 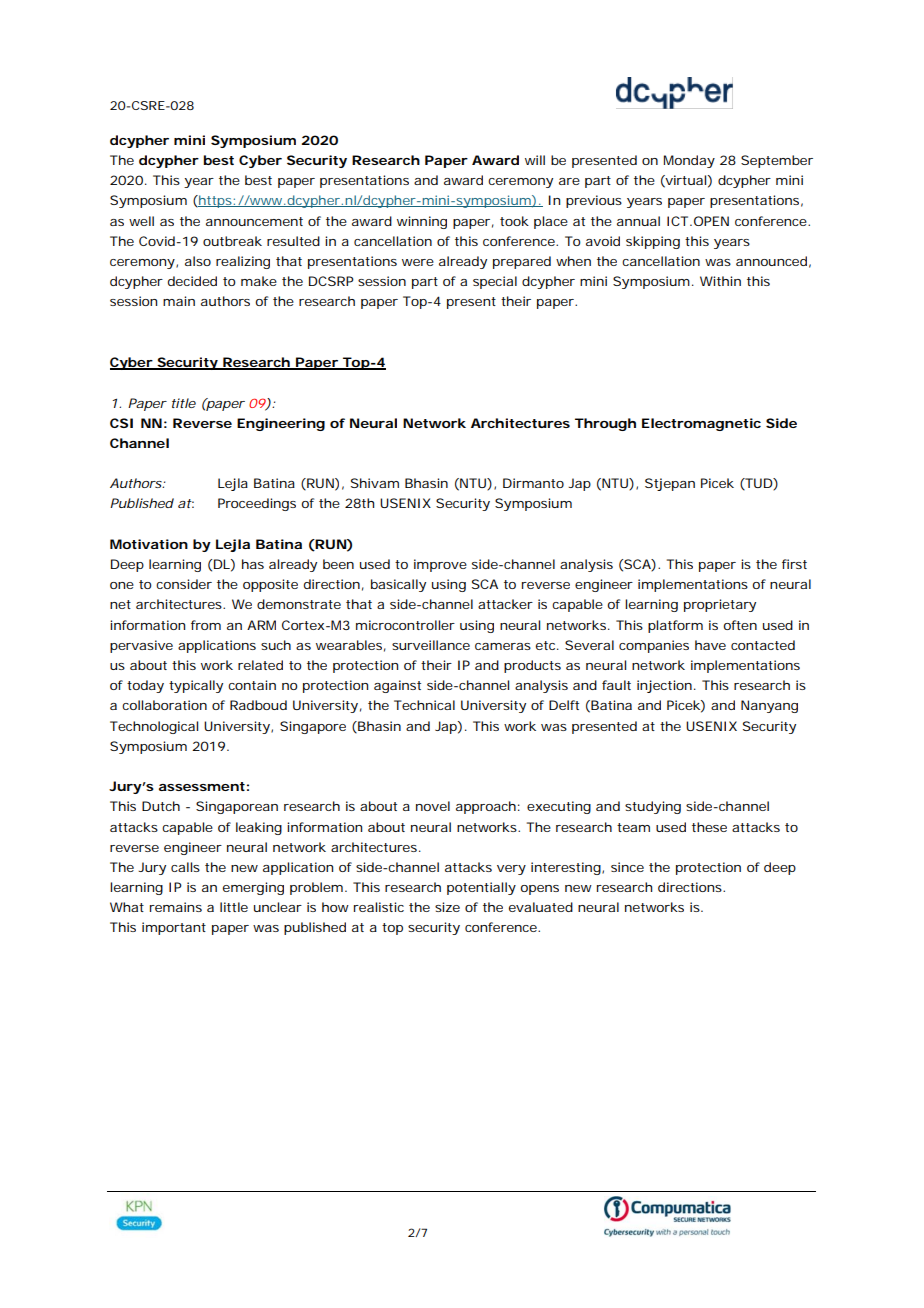 I want to click on Technical, so click(x=424, y=705).
